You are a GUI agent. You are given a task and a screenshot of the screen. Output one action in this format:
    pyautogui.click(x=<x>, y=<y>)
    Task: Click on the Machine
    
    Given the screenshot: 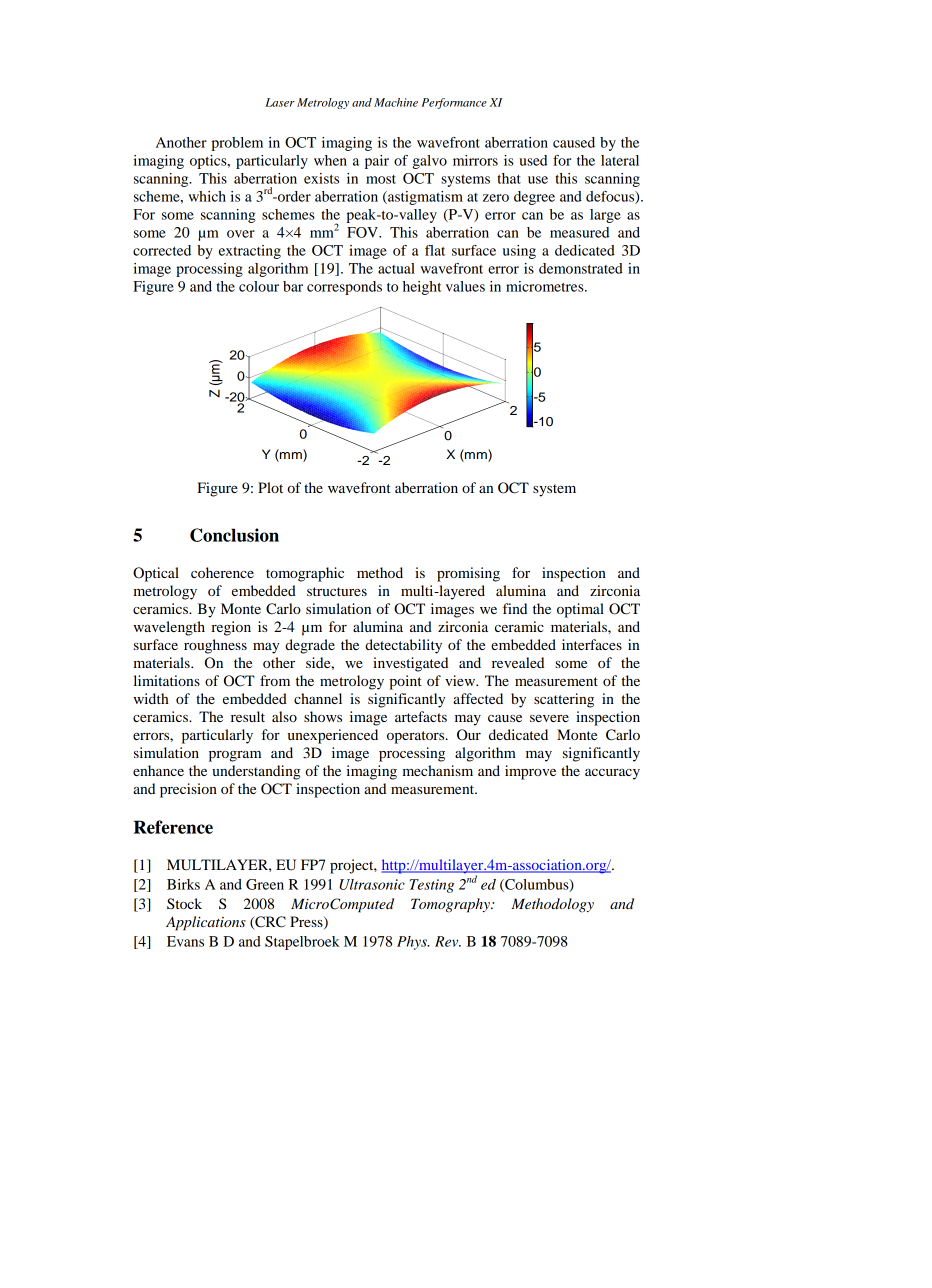 What is the action you would take?
    pyautogui.click(x=396, y=102)
